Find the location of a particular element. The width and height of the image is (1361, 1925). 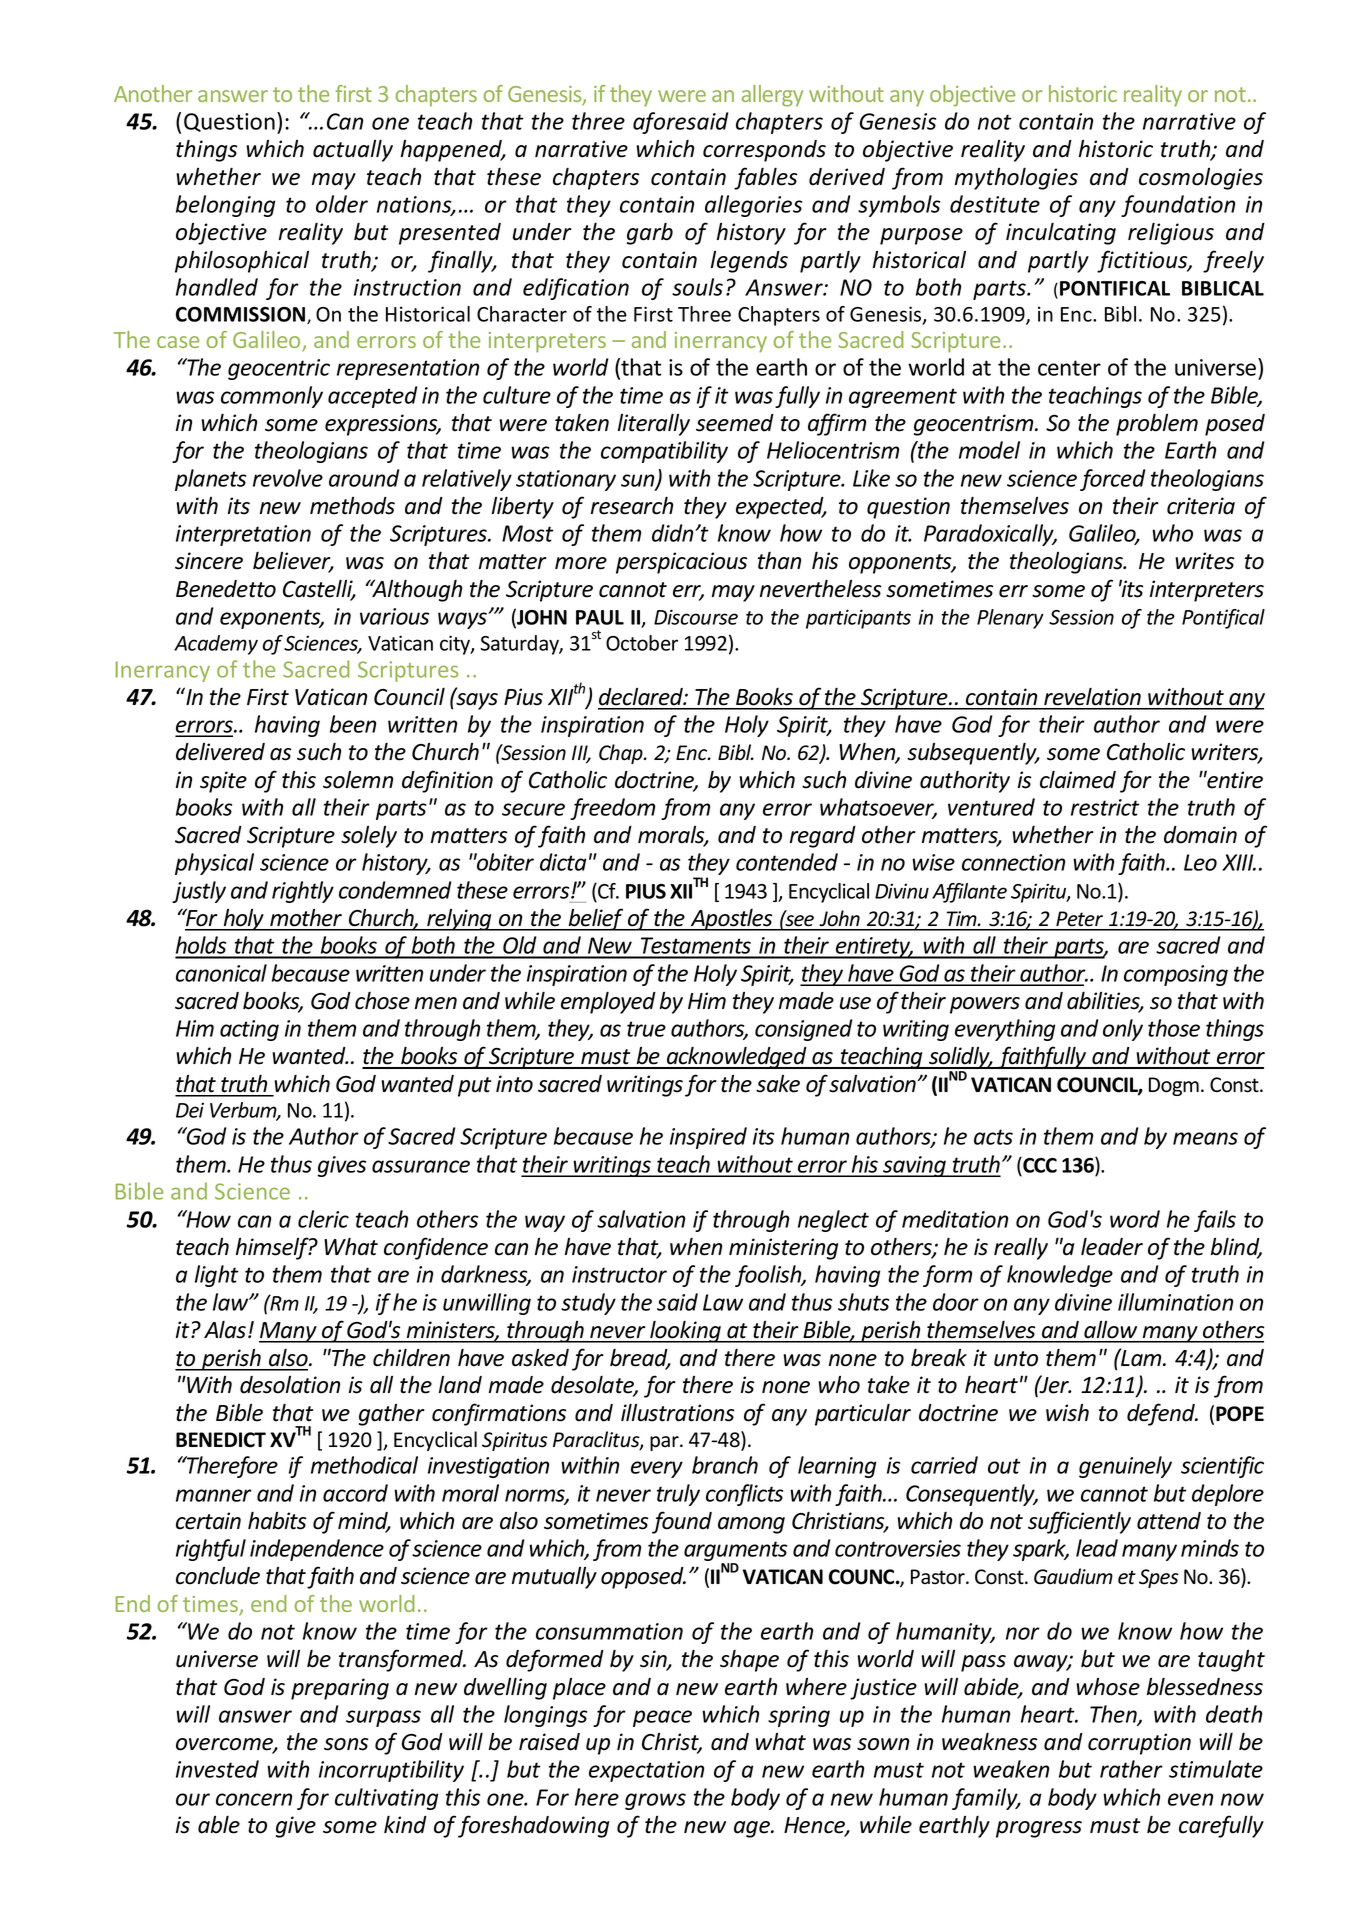

freedom is located at coordinates (612, 809).
